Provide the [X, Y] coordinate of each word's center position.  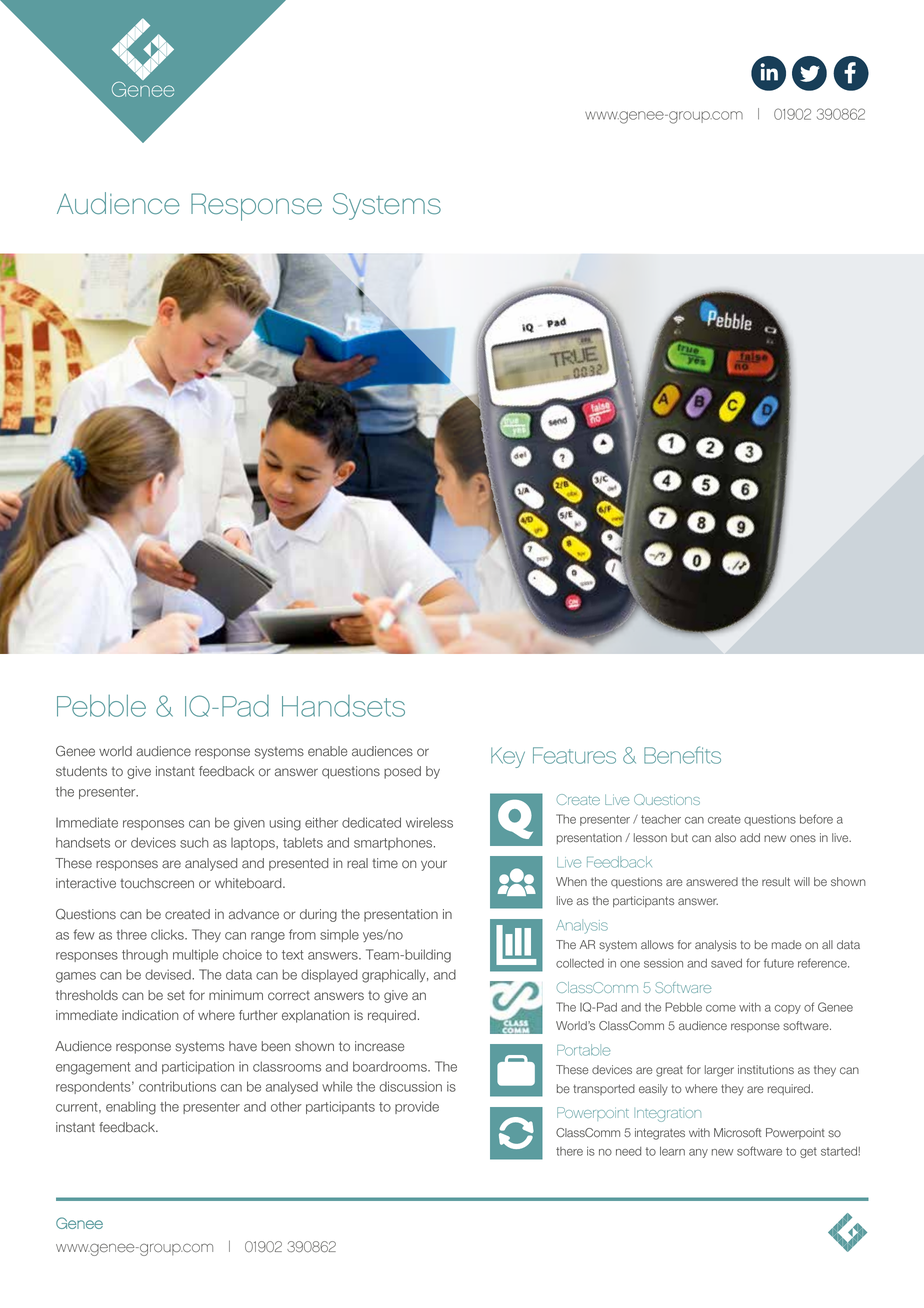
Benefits [682, 755]
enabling [131, 1108]
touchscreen [157, 883]
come [721, 1008]
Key [508, 757]
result [776, 881]
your [434, 865]
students [81, 771]
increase [379, 1046]
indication [150, 1015]
